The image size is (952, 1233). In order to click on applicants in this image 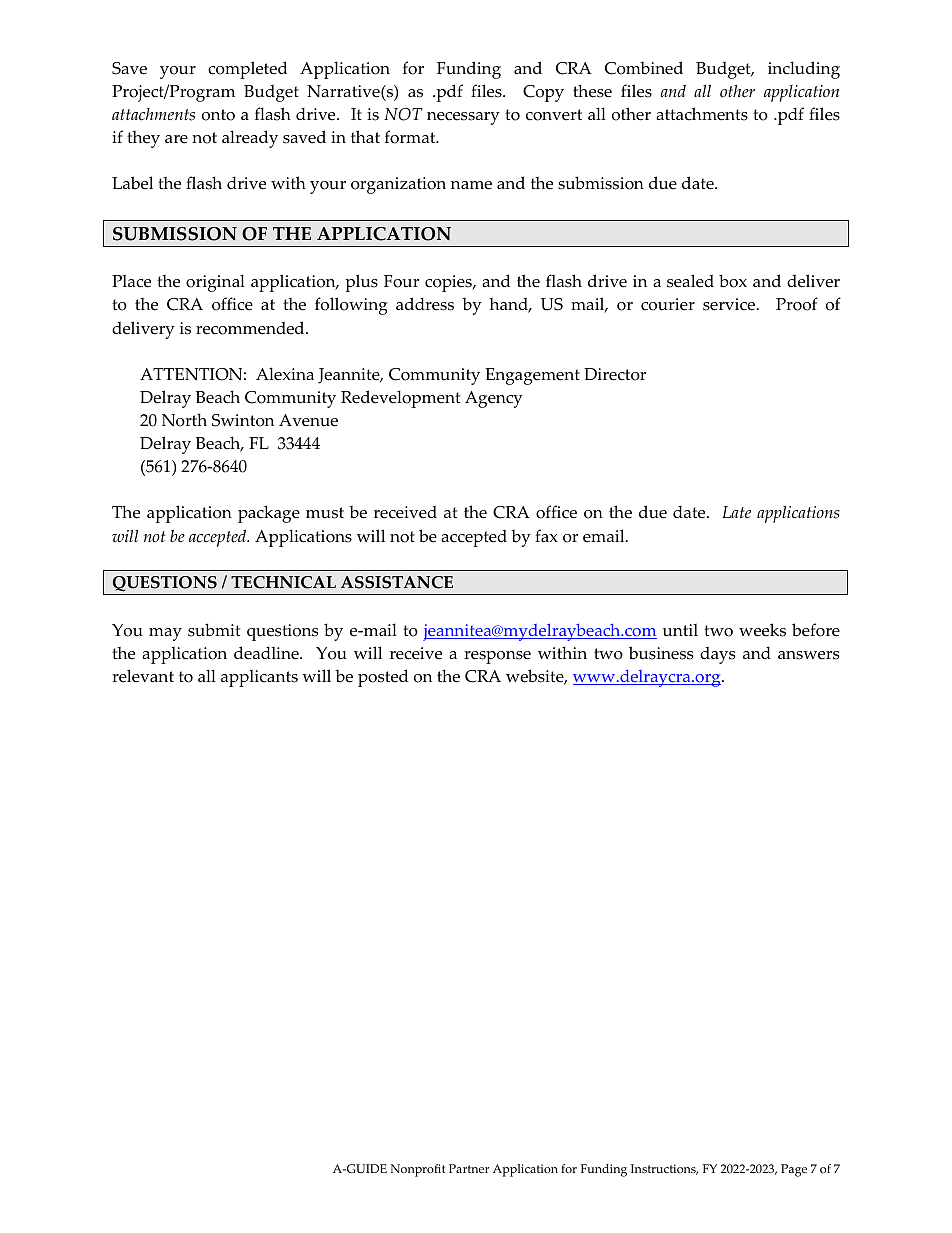, I will do `click(259, 678)`.
